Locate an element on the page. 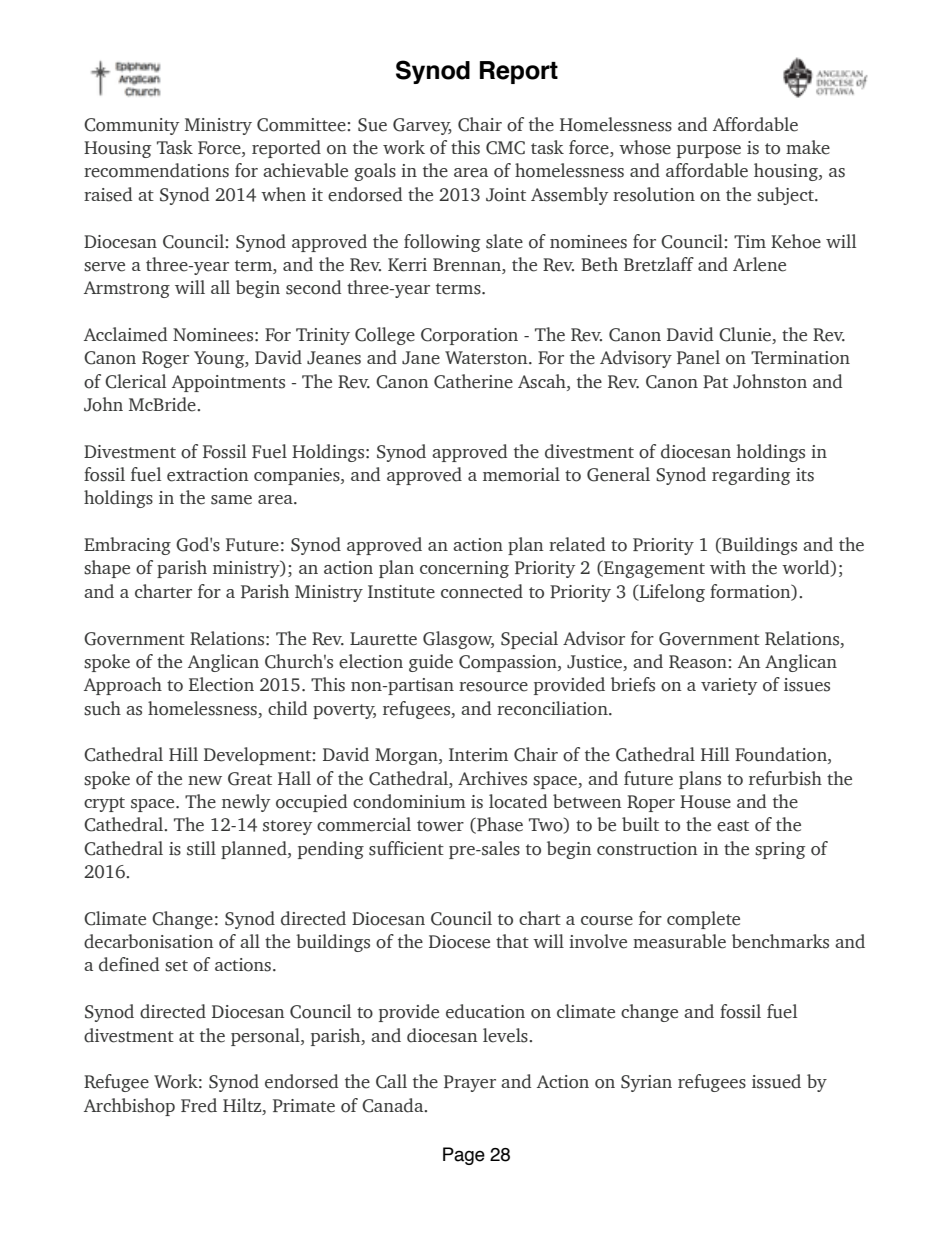  recommendations is located at coordinates (156, 170).
